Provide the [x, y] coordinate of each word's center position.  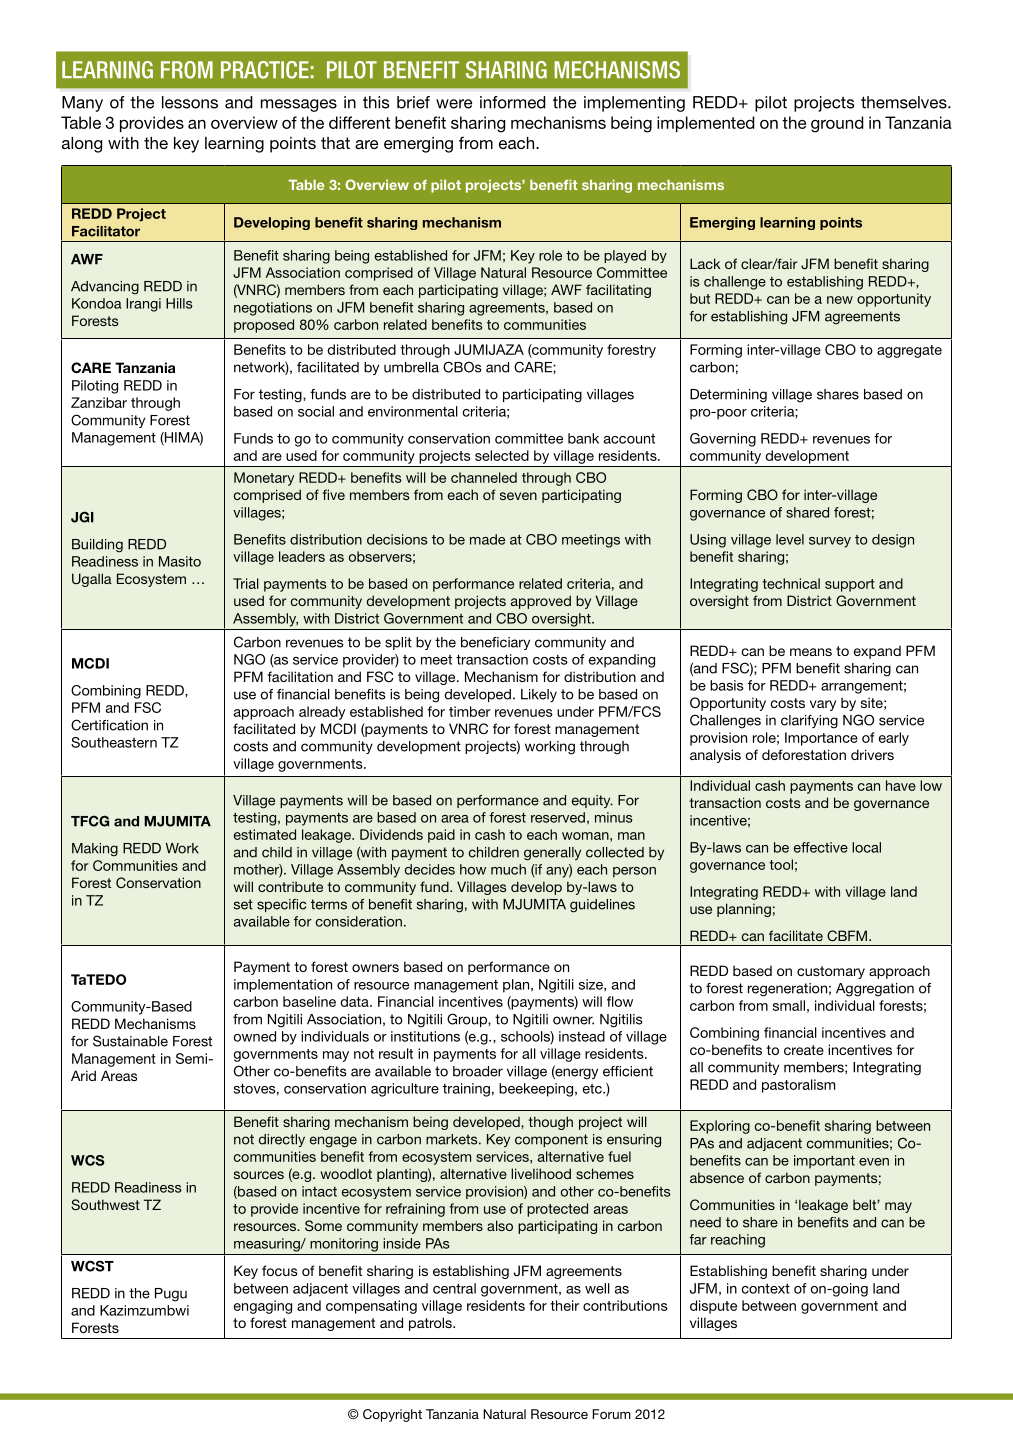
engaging [263, 1307]
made [487, 539]
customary [831, 972]
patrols [431, 1324]
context [766, 1288]
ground [837, 124]
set [243, 904]
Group [468, 1020]
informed [513, 102]
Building [97, 546]
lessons [190, 102]
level [790, 539]
